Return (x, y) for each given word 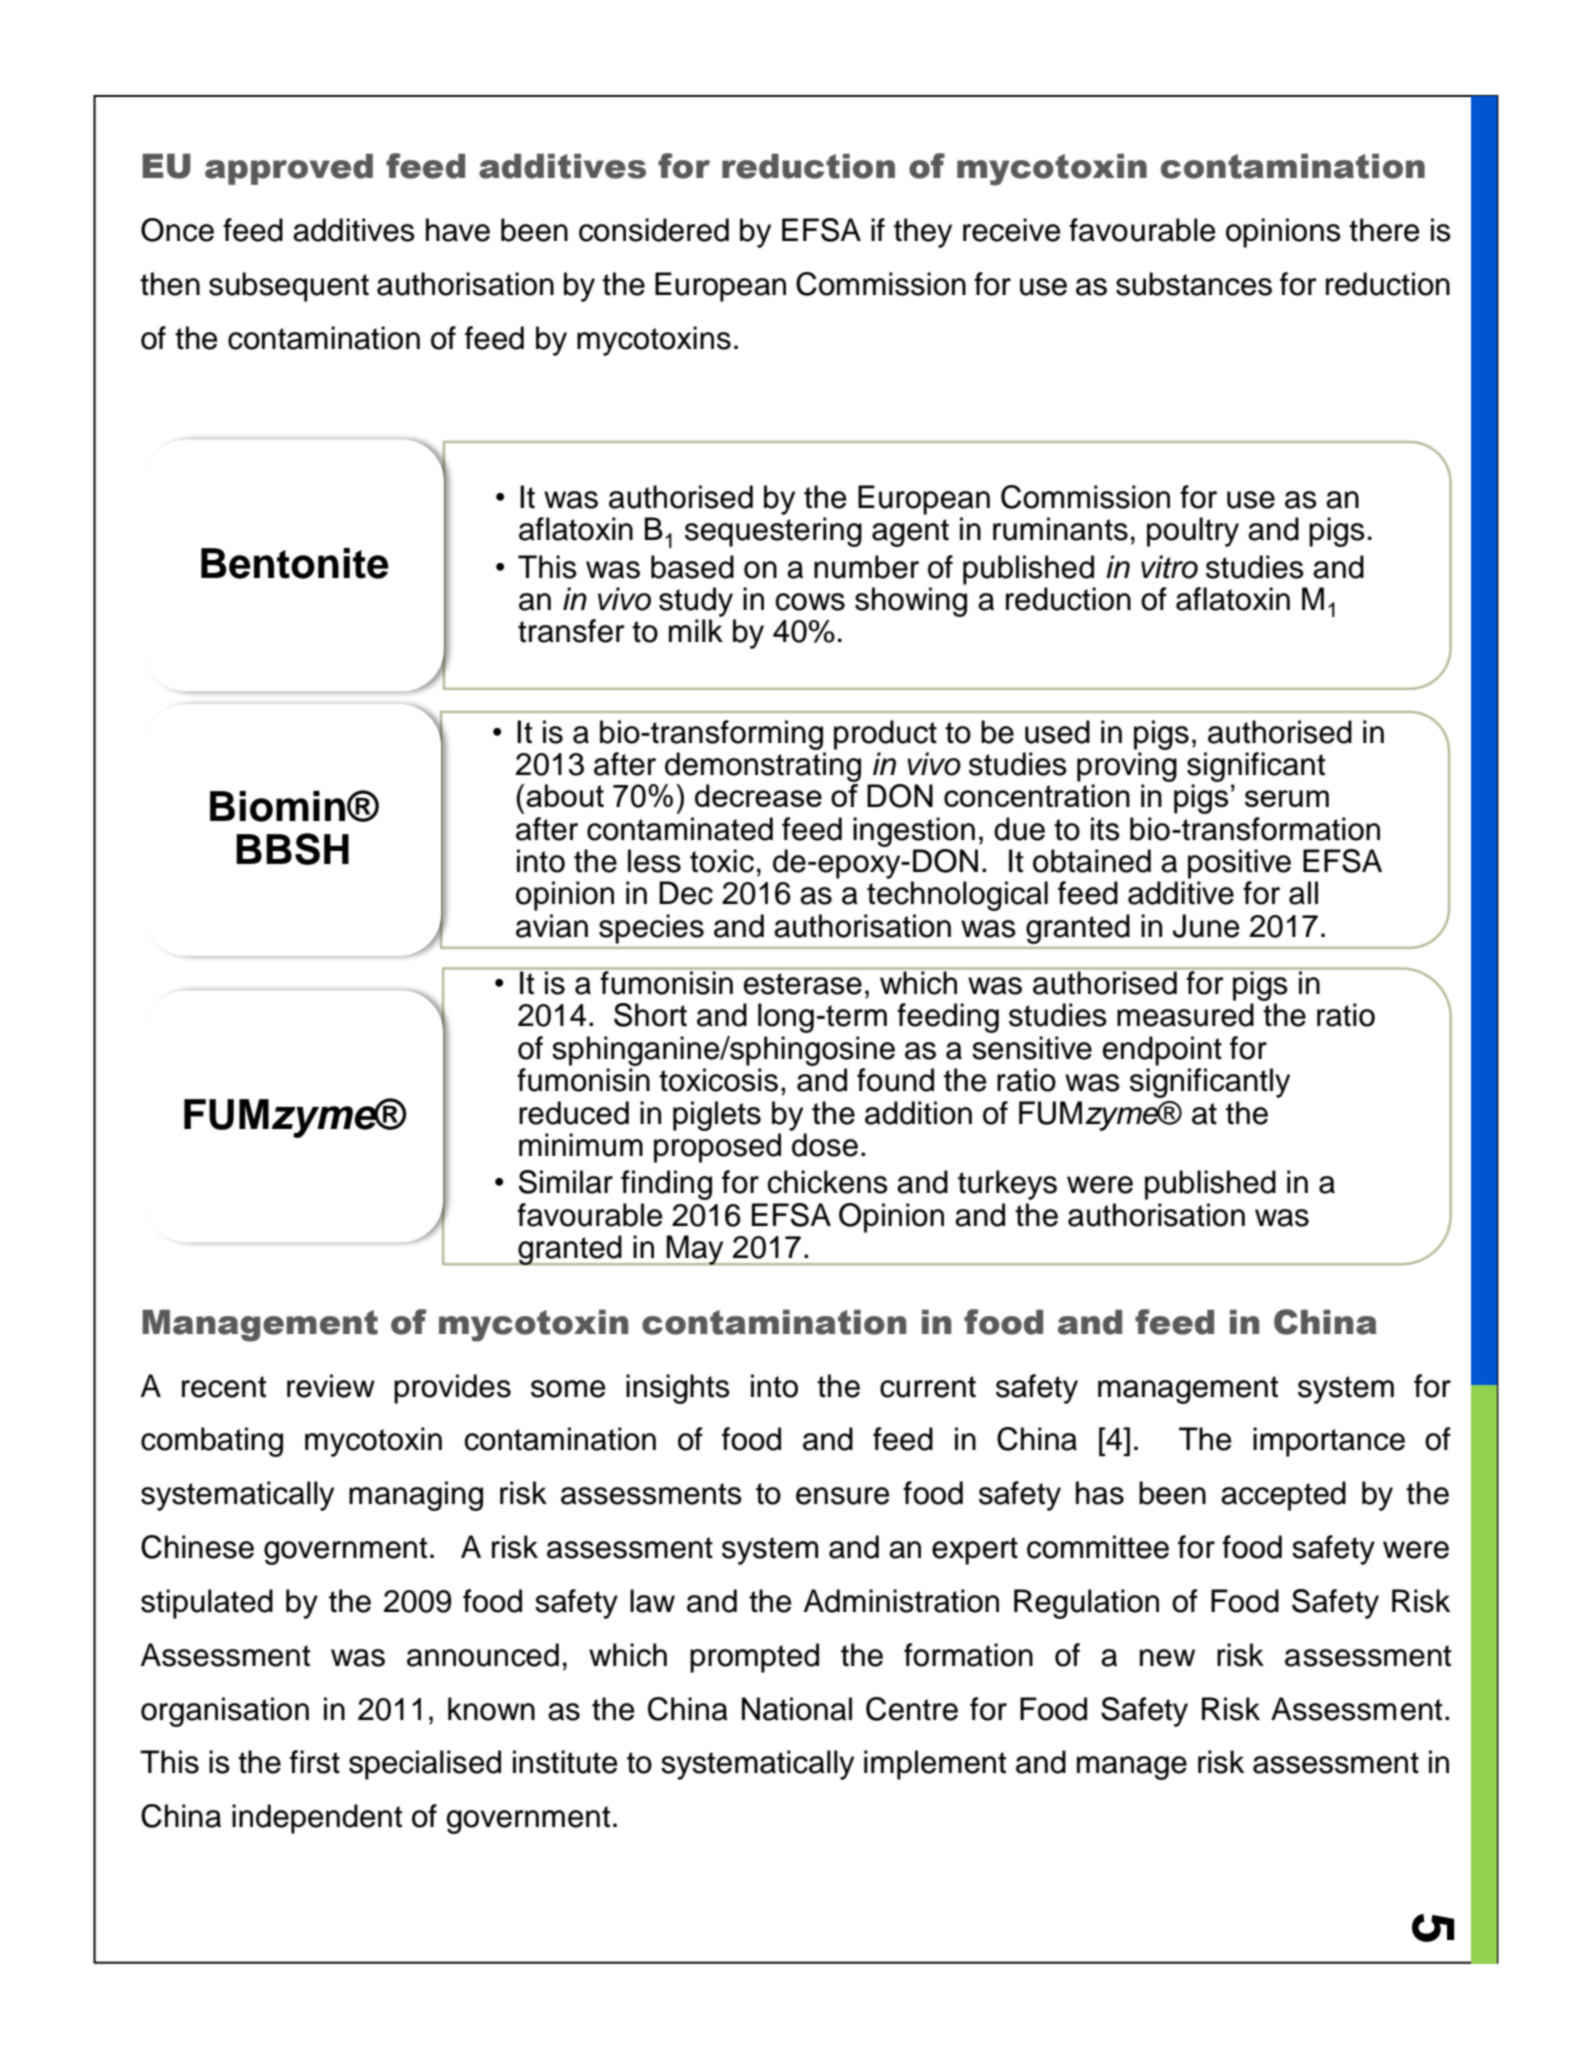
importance (1329, 1442)
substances (1194, 284)
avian (552, 926)
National (797, 1709)
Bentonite (295, 563)
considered (654, 230)
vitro (1169, 567)
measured (1185, 1015)
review (331, 1386)
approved (289, 169)
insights (678, 1389)
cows (810, 602)
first (315, 1762)
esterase (803, 984)
